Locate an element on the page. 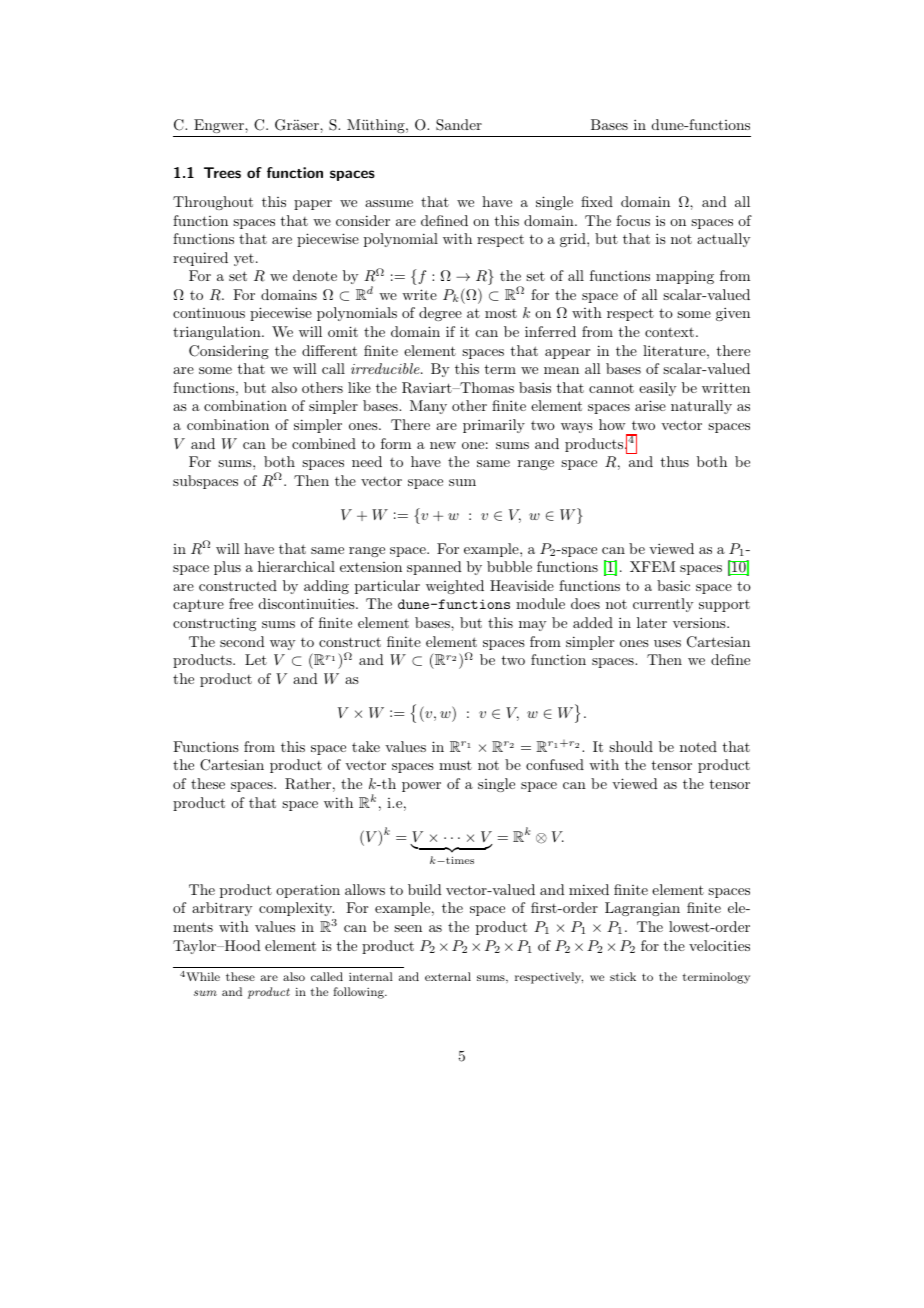  literature is located at coordinates (674, 350).
